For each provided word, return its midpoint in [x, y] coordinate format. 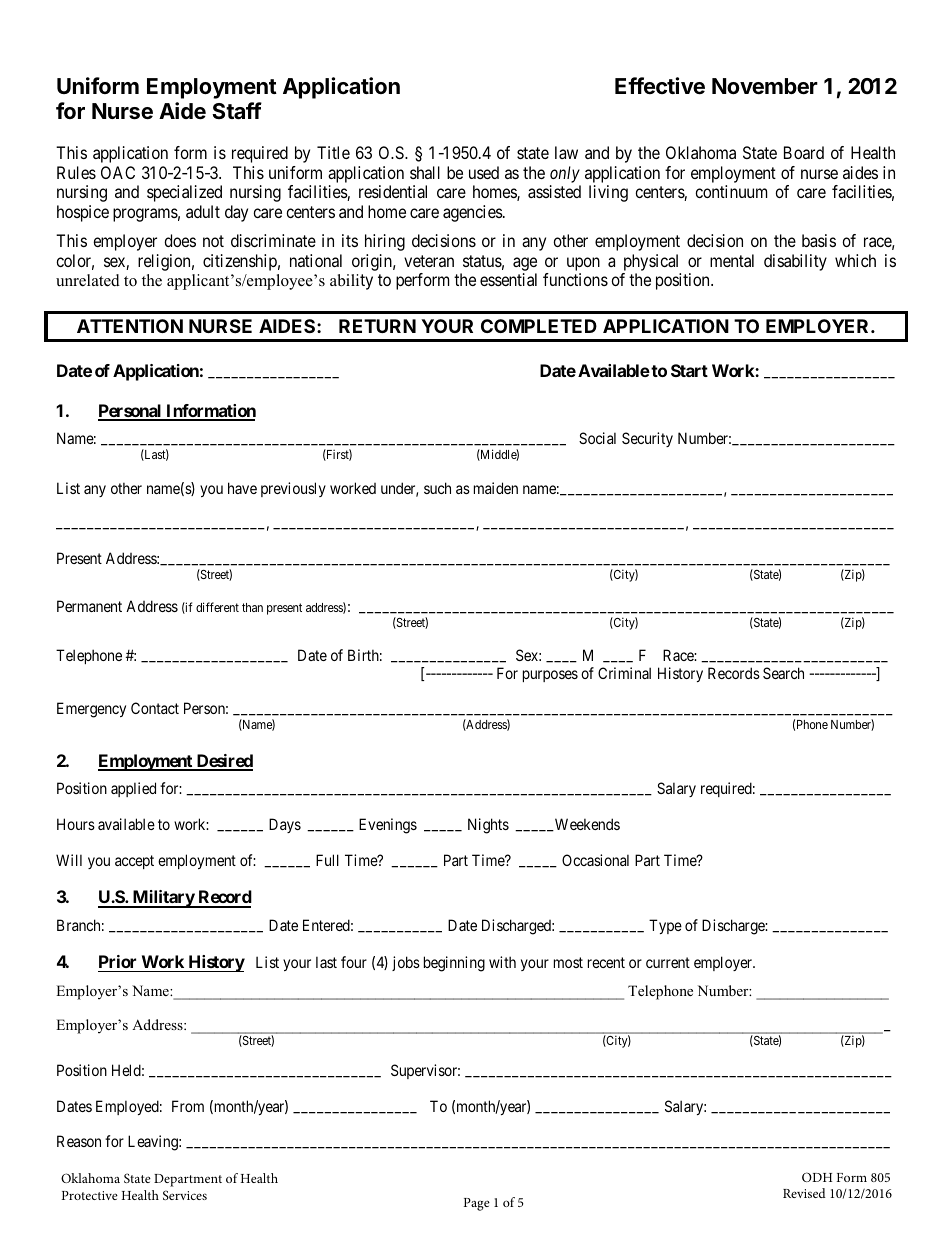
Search [783, 673]
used [484, 172]
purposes [550, 676]
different [217, 607]
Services [185, 1195]
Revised [804, 1193]
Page [477, 1204]
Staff [237, 111]
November [765, 86]
